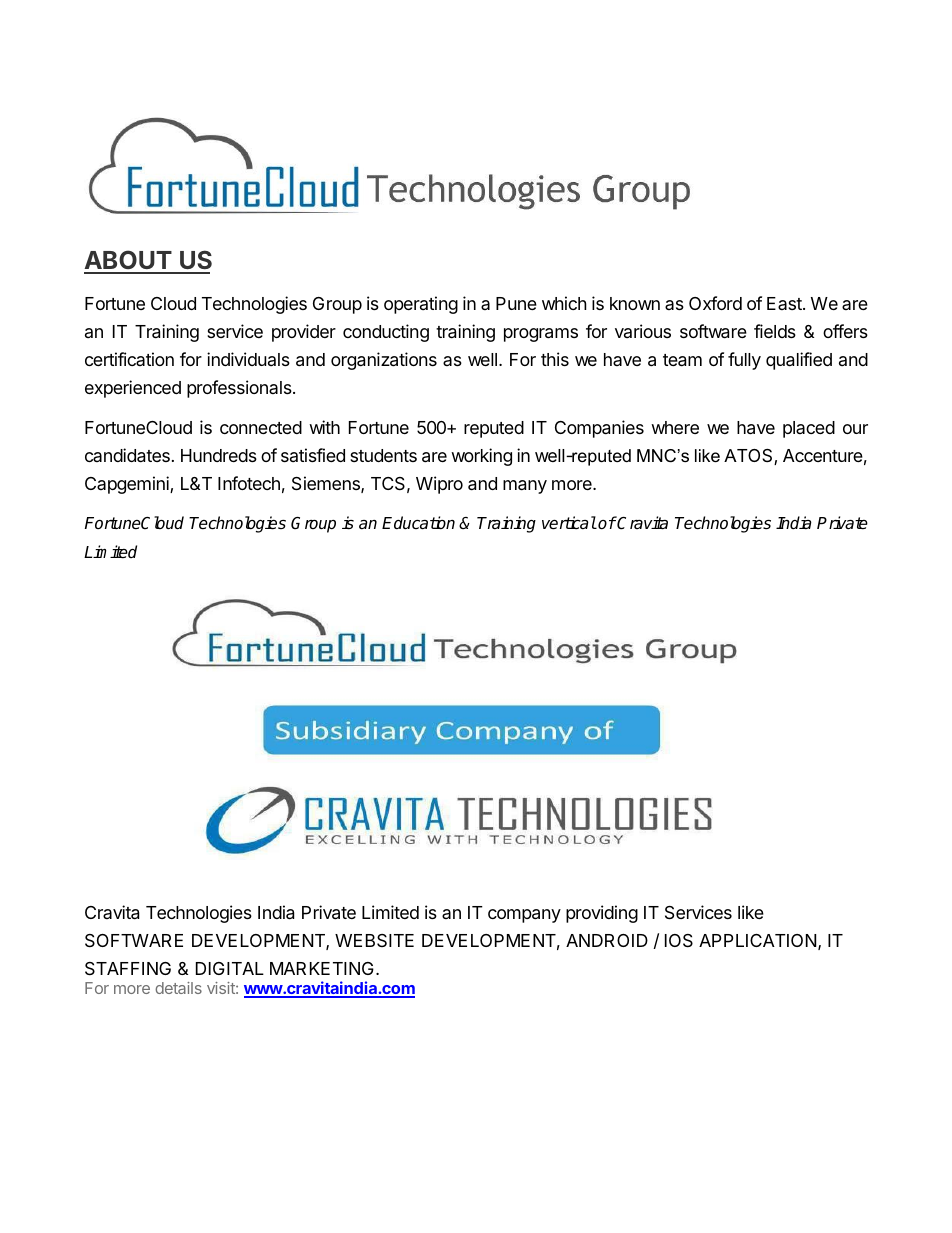 This document has height=1233, width=952. I want to click on providing, so click(602, 914).
